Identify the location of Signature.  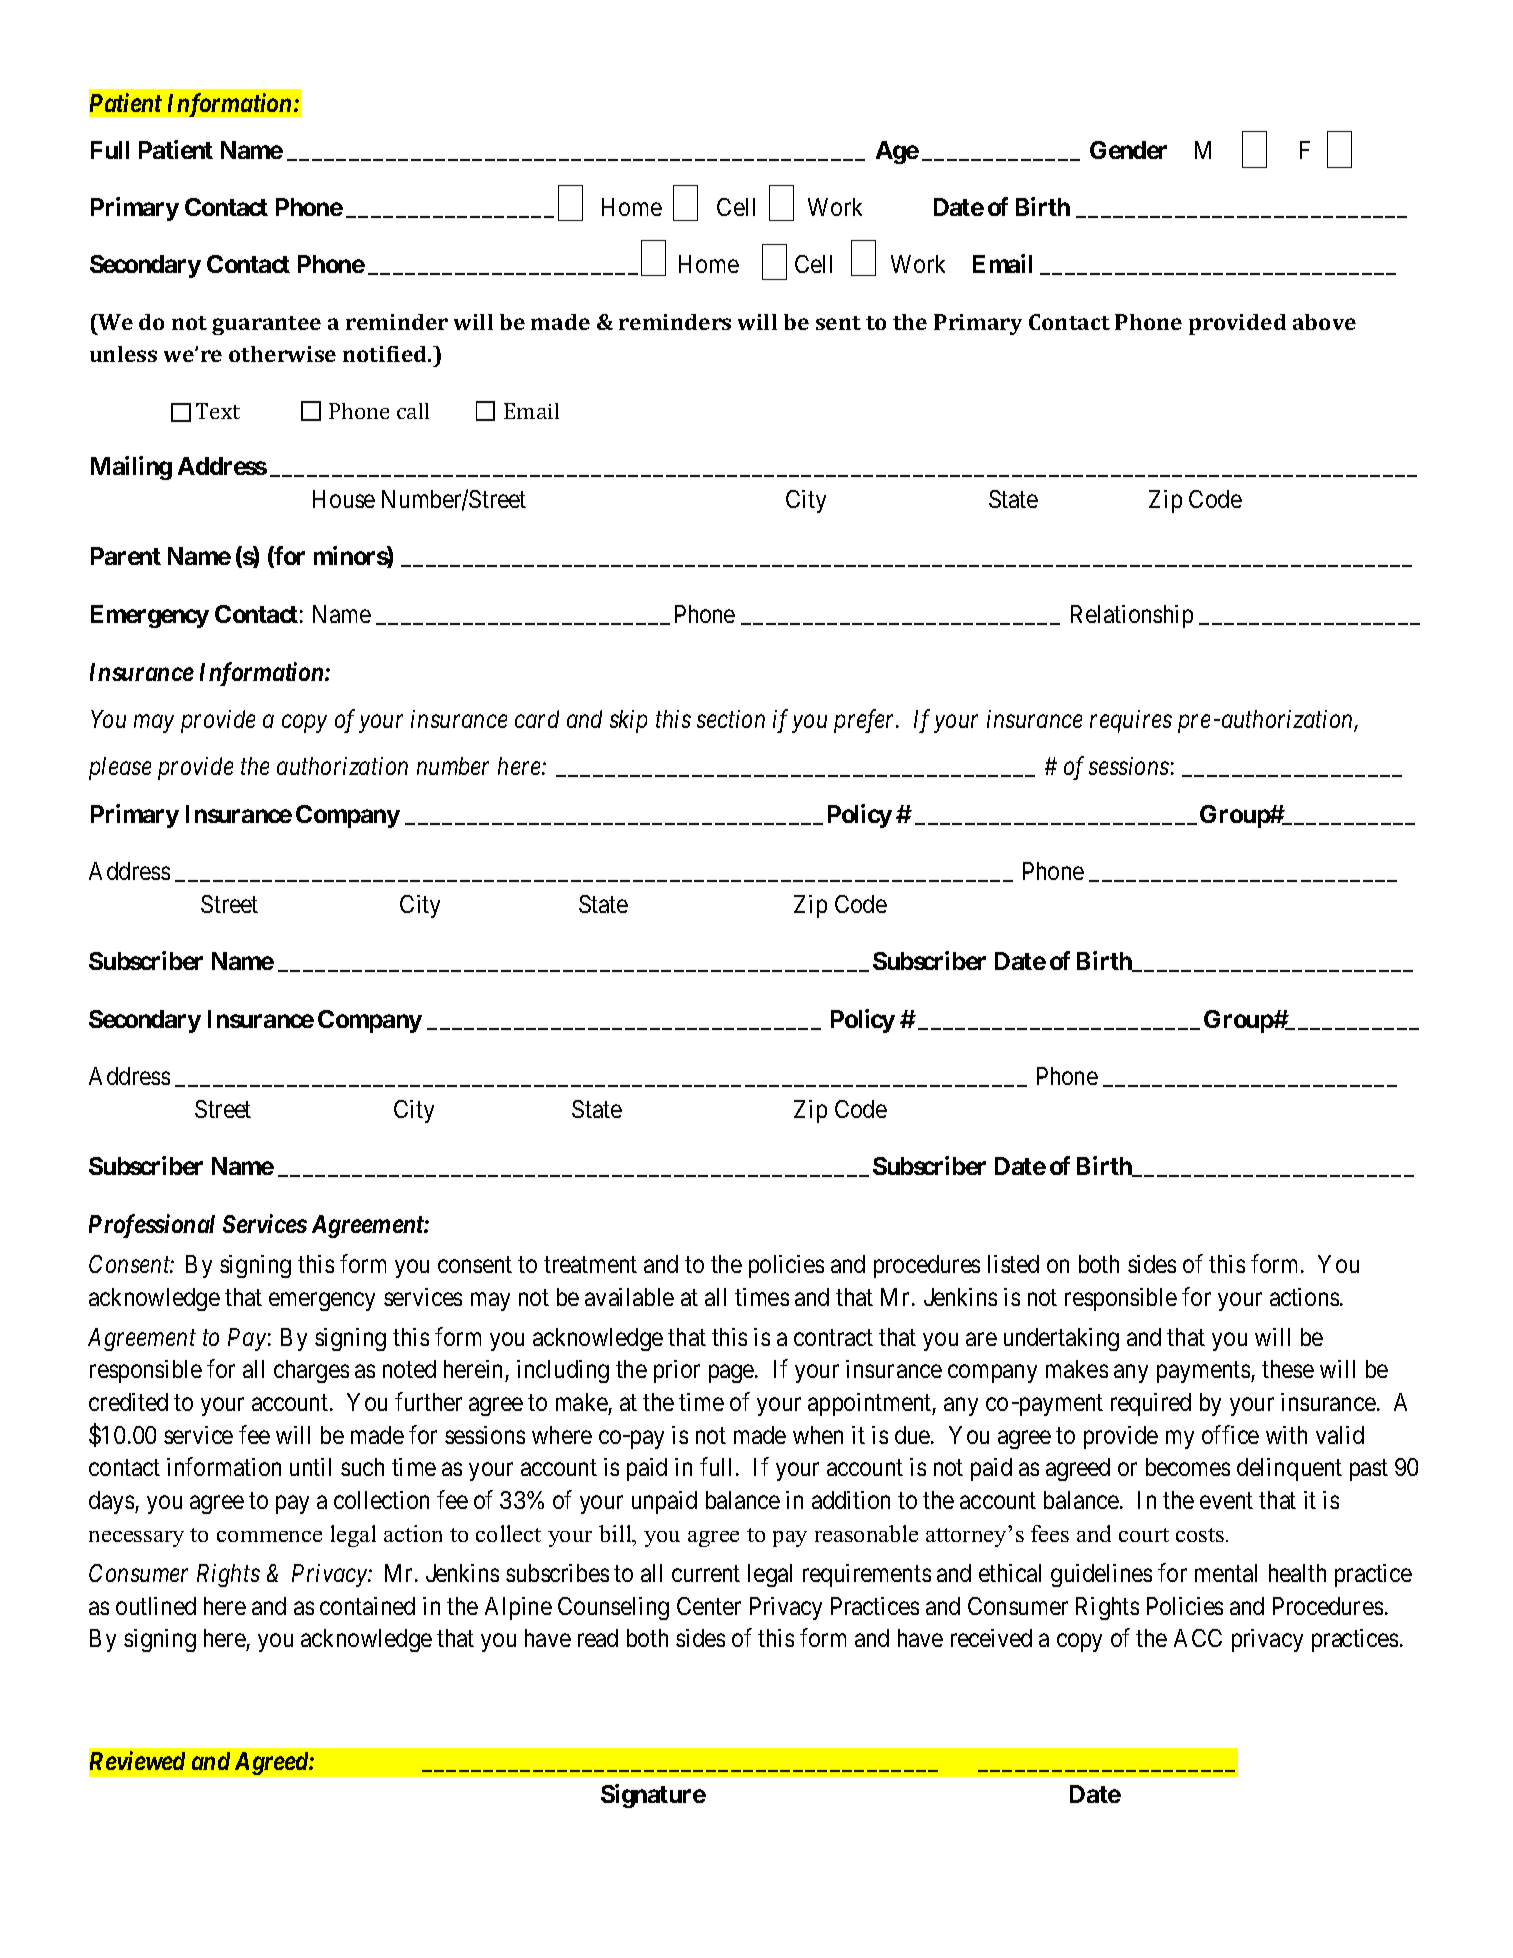
(653, 1796).
